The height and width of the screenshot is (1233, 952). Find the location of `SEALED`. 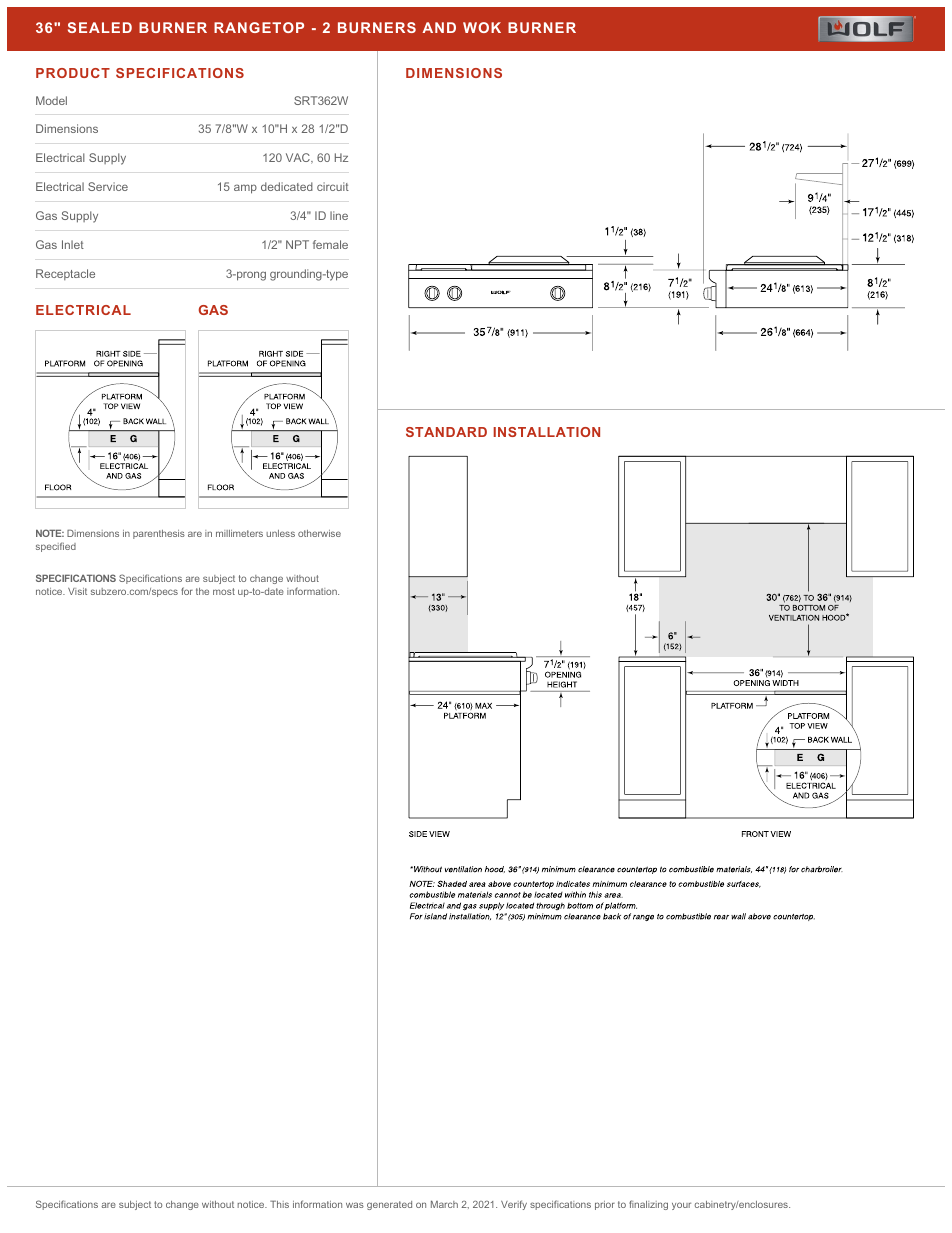

SEALED is located at coordinates (100, 27).
